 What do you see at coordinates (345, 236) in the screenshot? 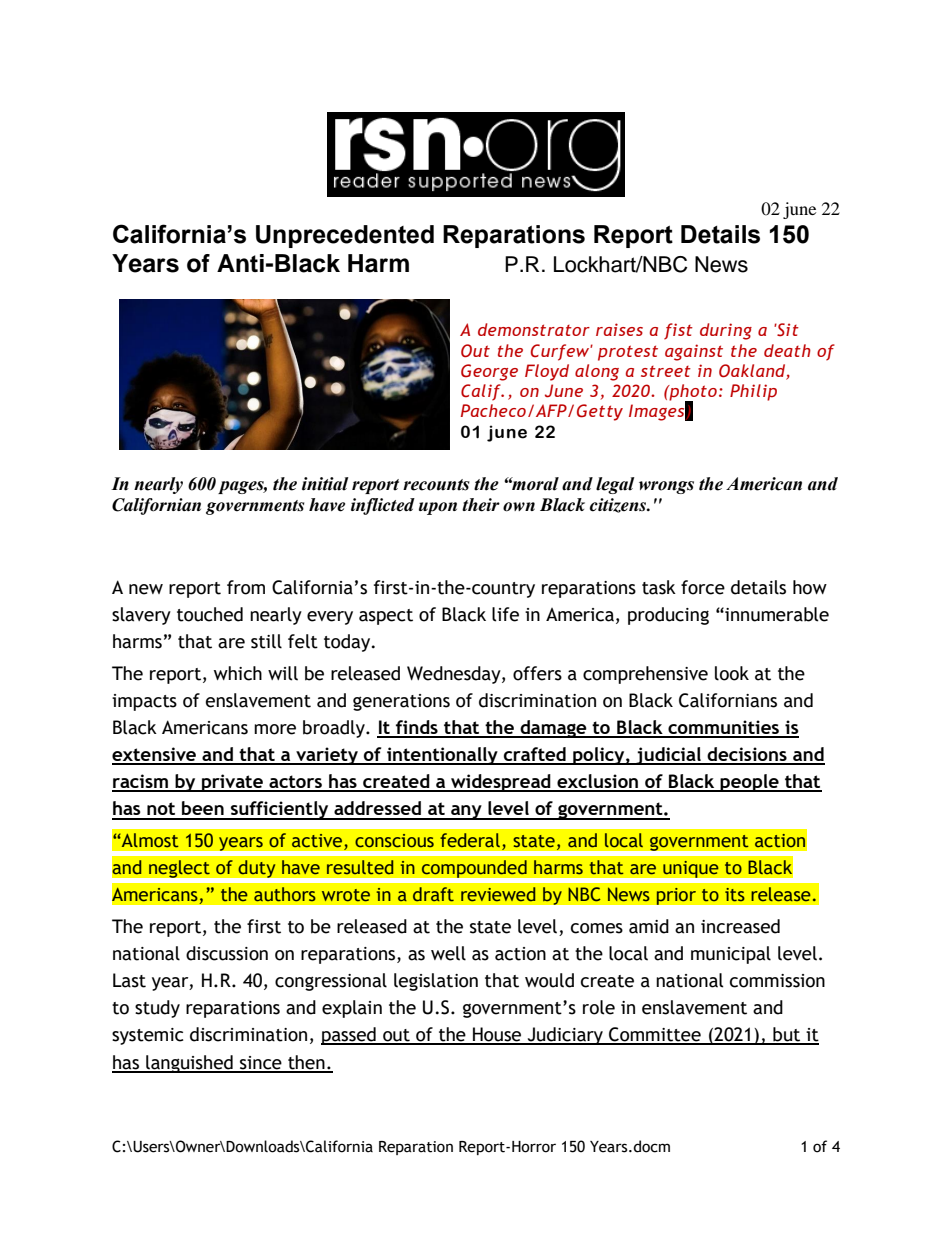
I see `Unprecedented` at bounding box center [345, 236].
